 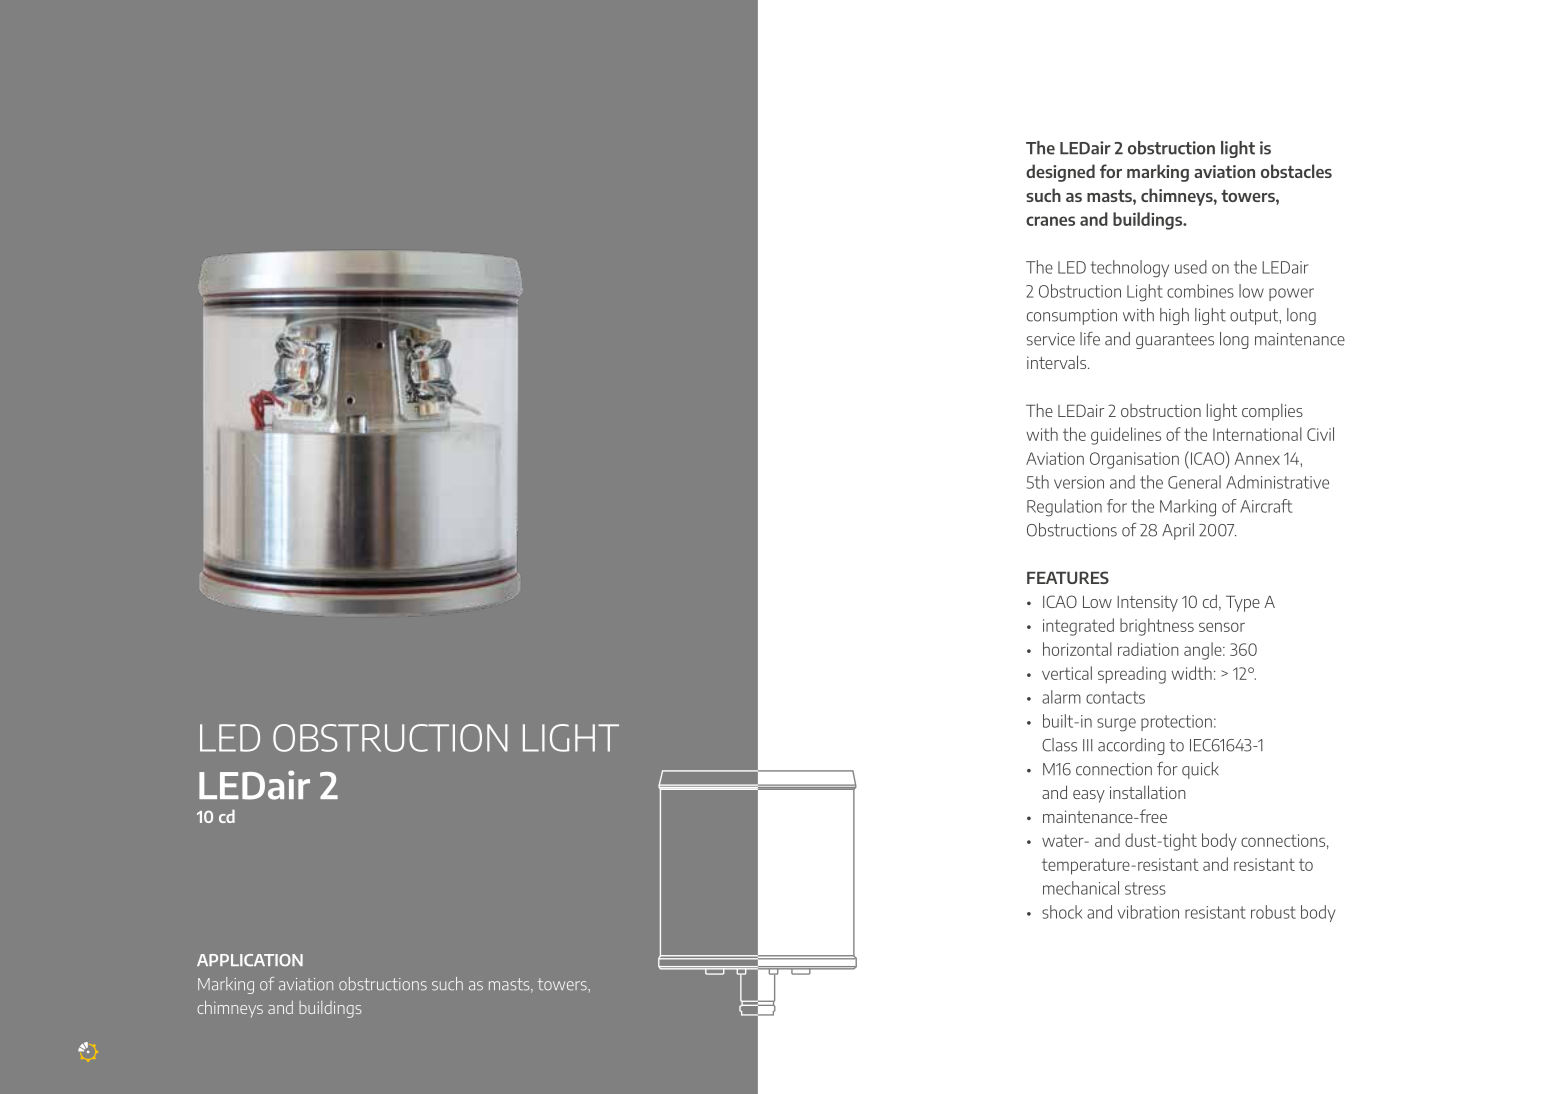 What do you see at coordinates (1178, 531) in the screenshot?
I see `April` at bounding box center [1178, 531].
